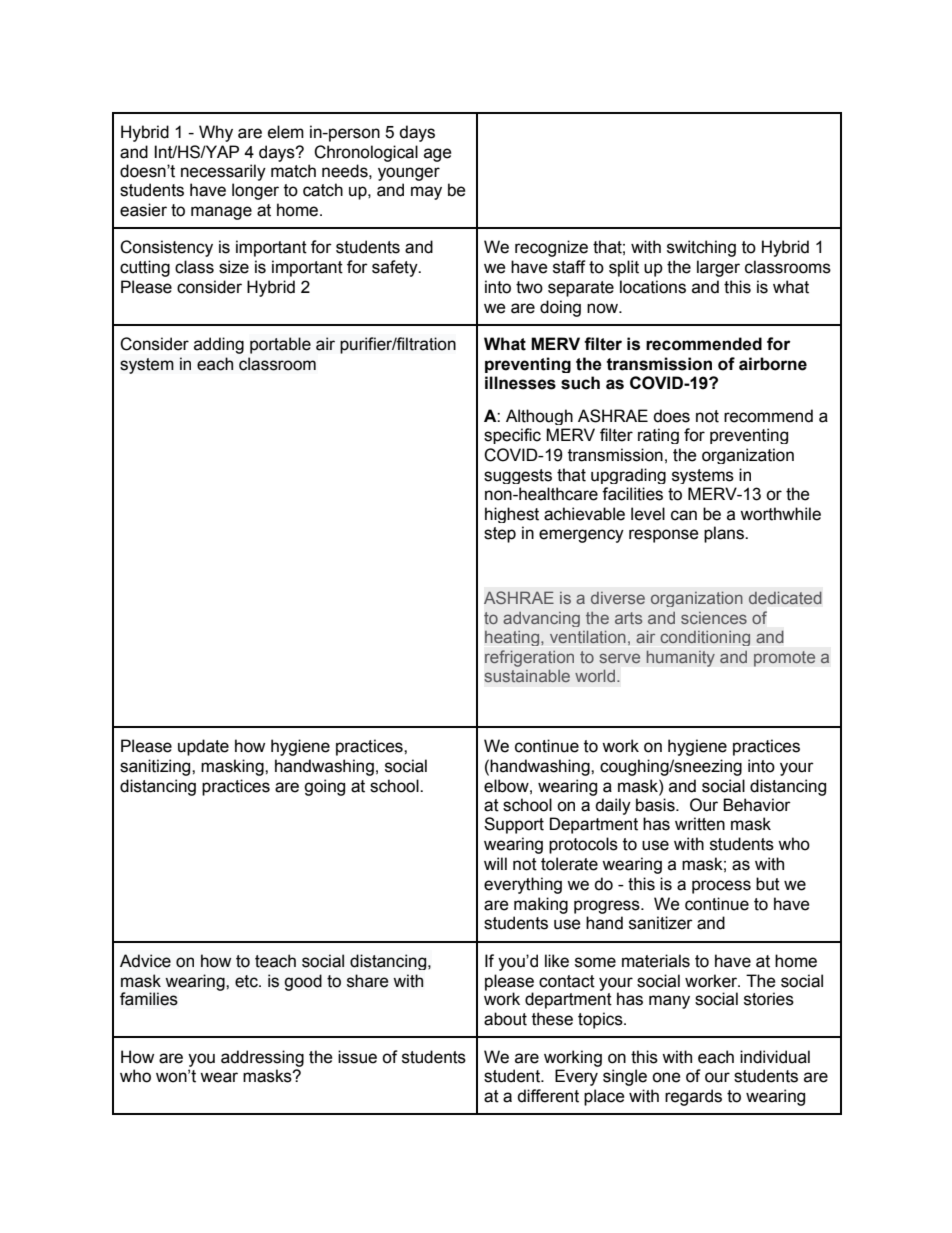 This screenshot has height=1233, width=952. What do you see at coordinates (223, 174) in the screenshot?
I see `necessarily` at bounding box center [223, 174].
